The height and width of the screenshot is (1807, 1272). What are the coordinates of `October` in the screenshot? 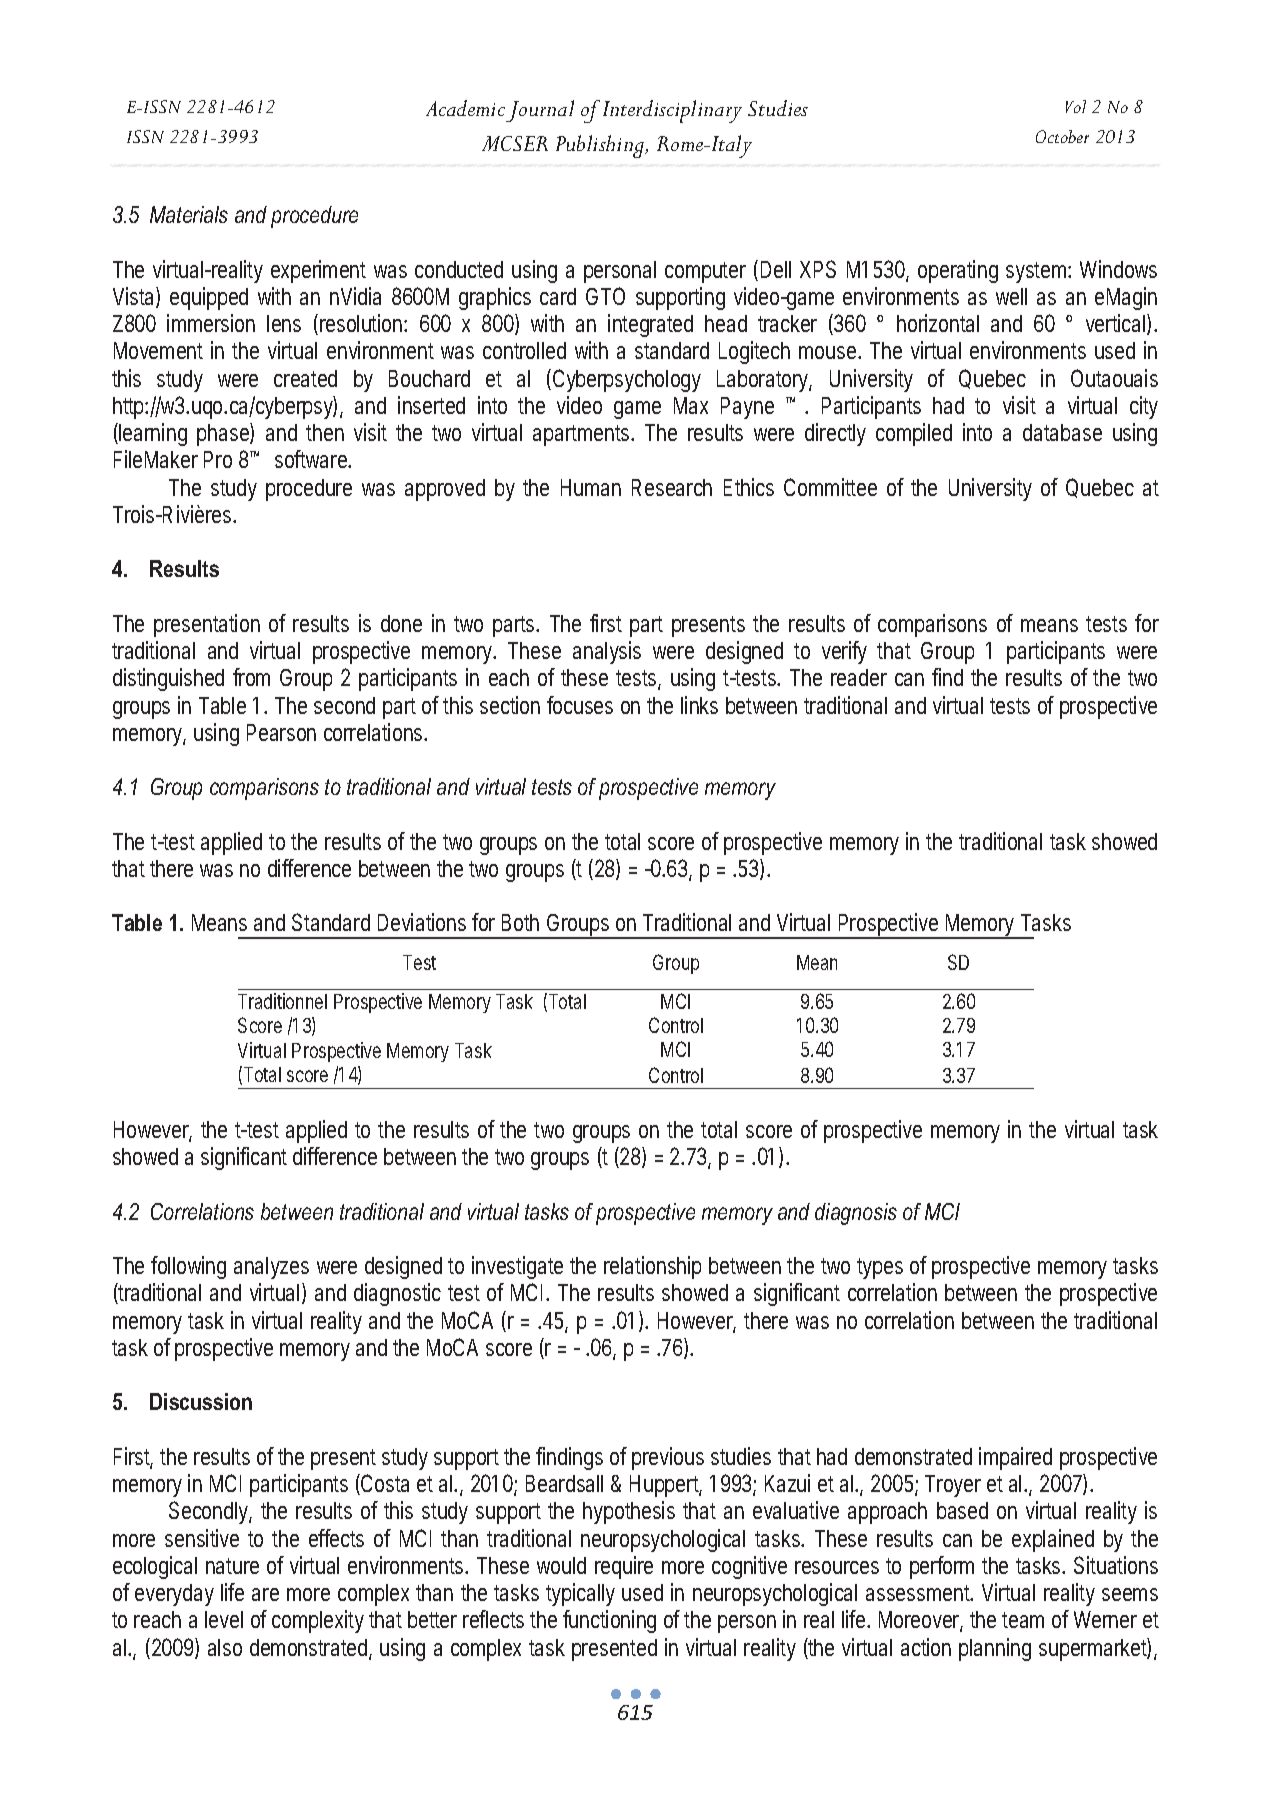 It's located at (1062, 136).
